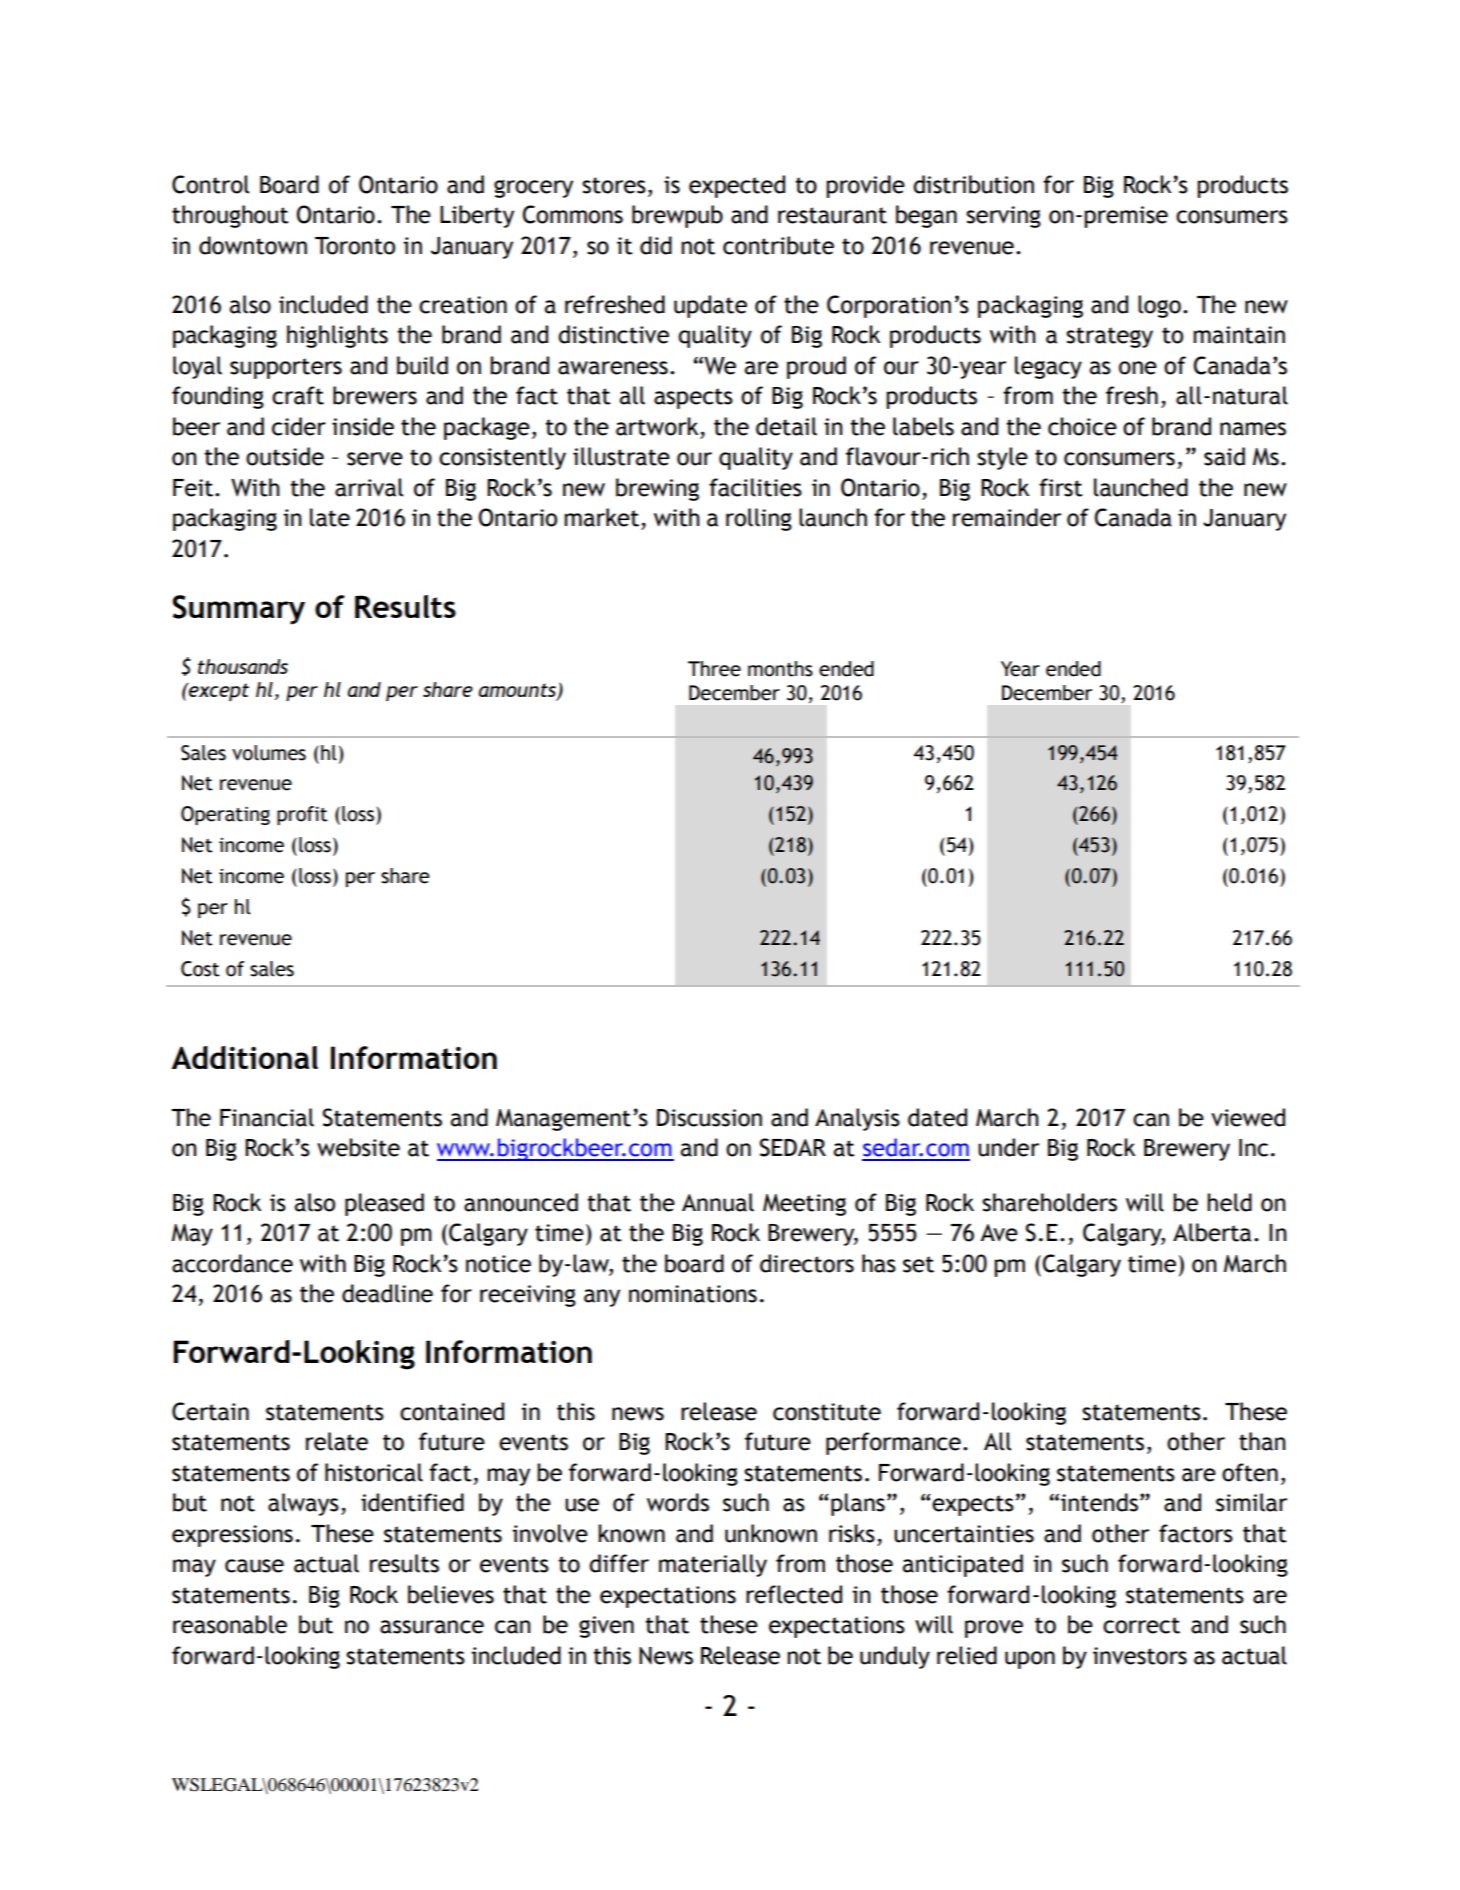 Image resolution: width=1460 pixels, height=1890 pixels. Describe the element at coordinates (1007, 517) in the page. I see `remainder` at that location.
